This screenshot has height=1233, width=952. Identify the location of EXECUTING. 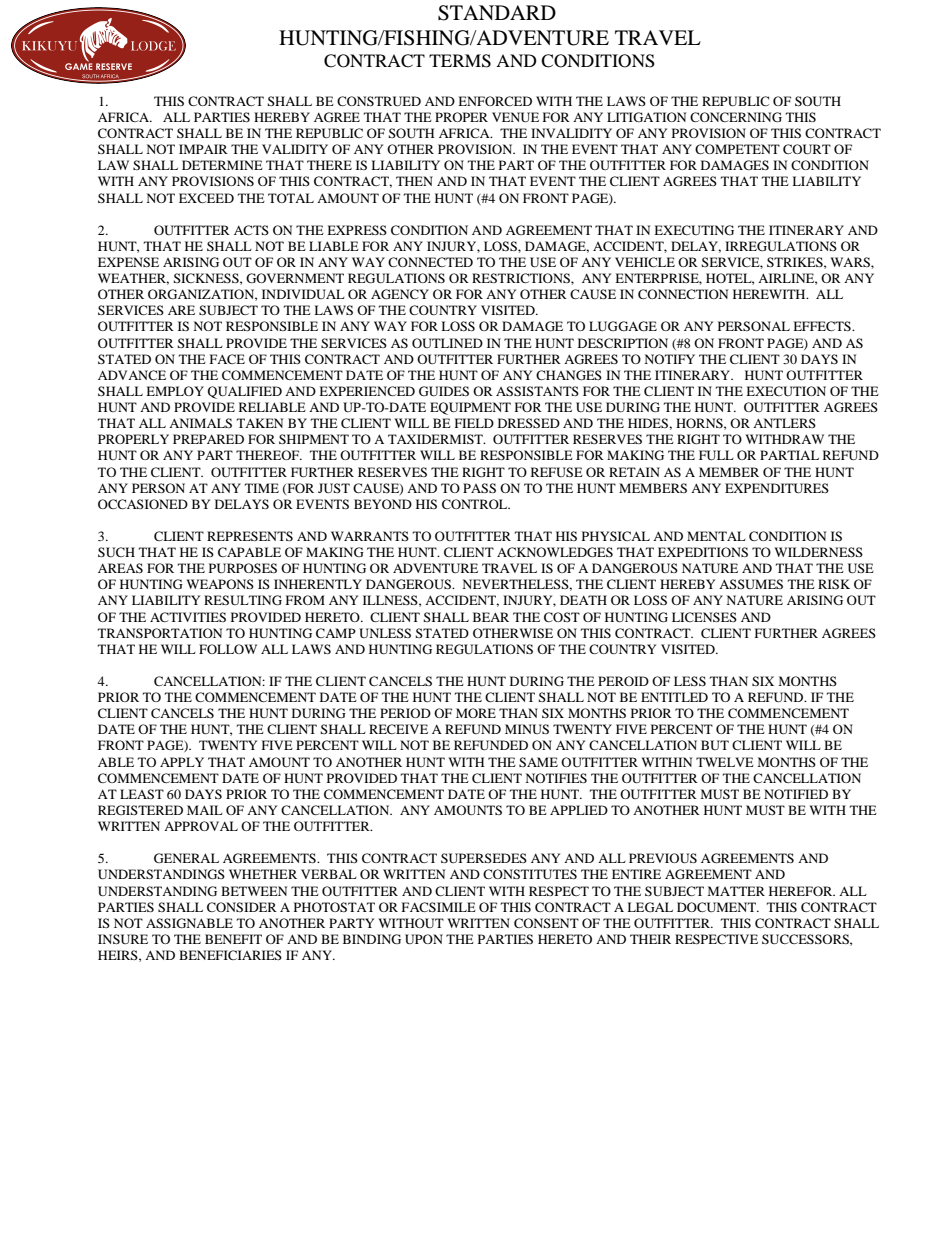
(694, 230).
